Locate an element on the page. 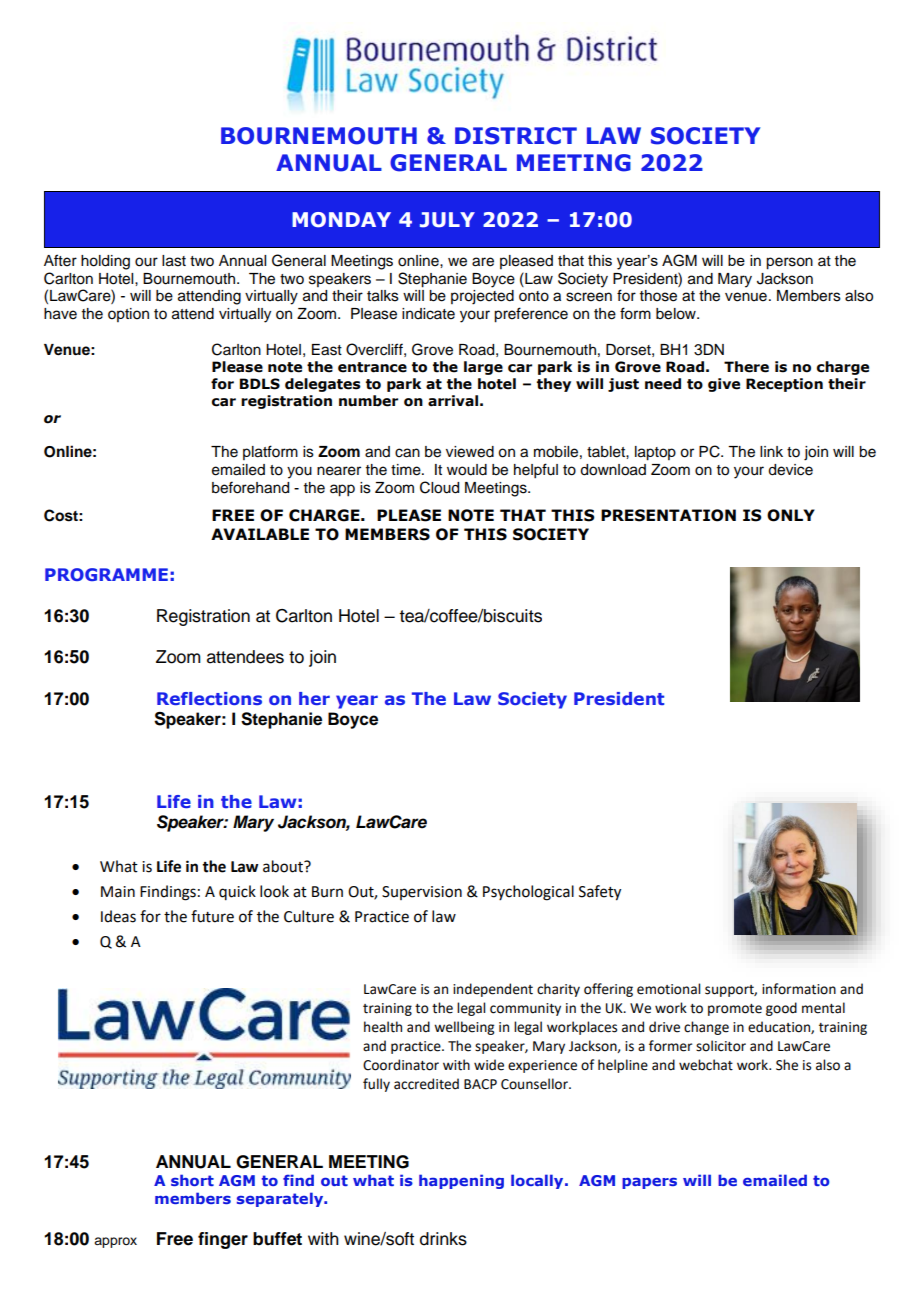  Safety is located at coordinates (600, 893).
